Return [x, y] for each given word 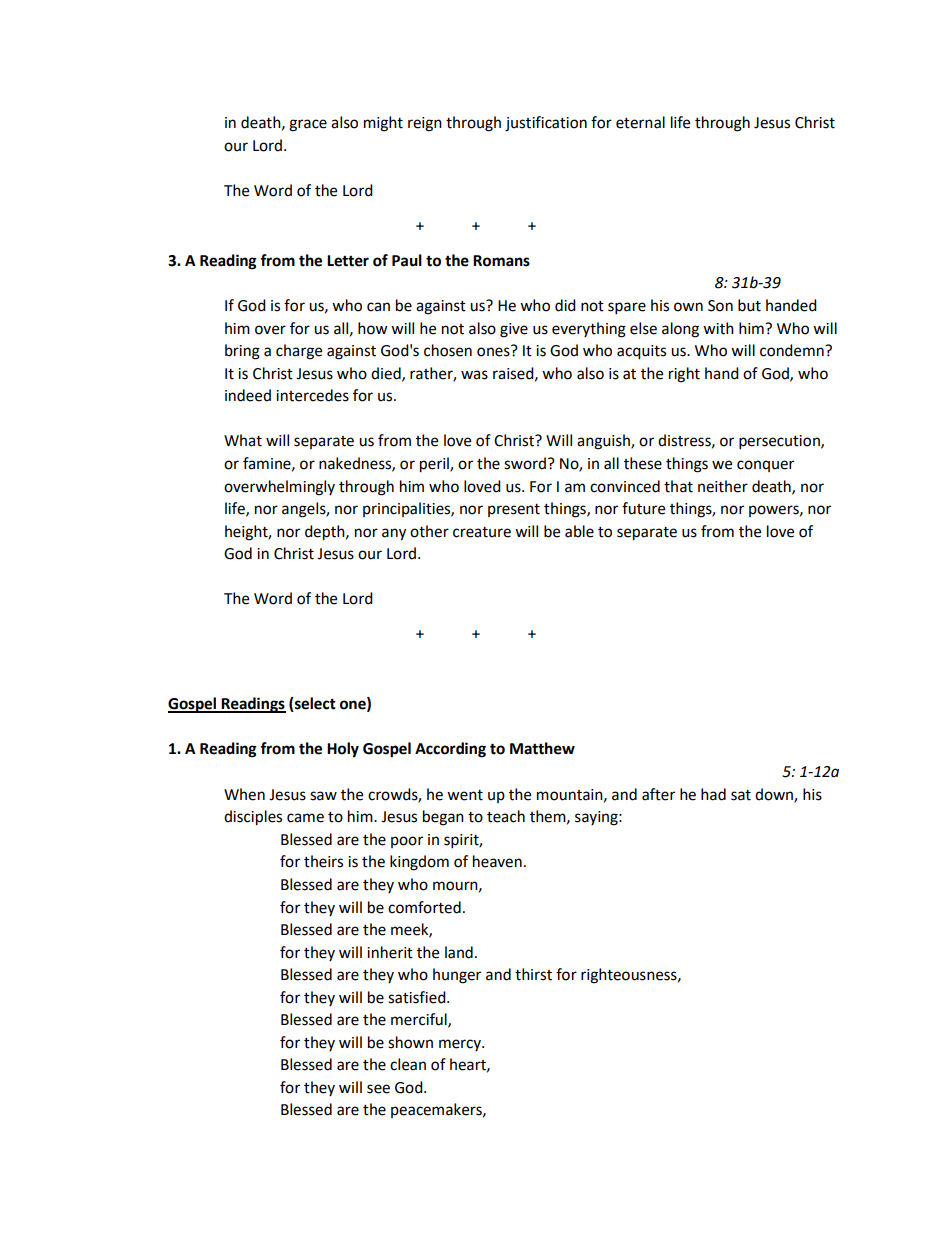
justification [546, 124]
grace [308, 125]
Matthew [542, 748]
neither [723, 486]
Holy [343, 750]
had [713, 794]
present [514, 510]
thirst [533, 974]
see [378, 1089]
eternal [640, 122]
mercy [461, 1045]
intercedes [312, 395]
